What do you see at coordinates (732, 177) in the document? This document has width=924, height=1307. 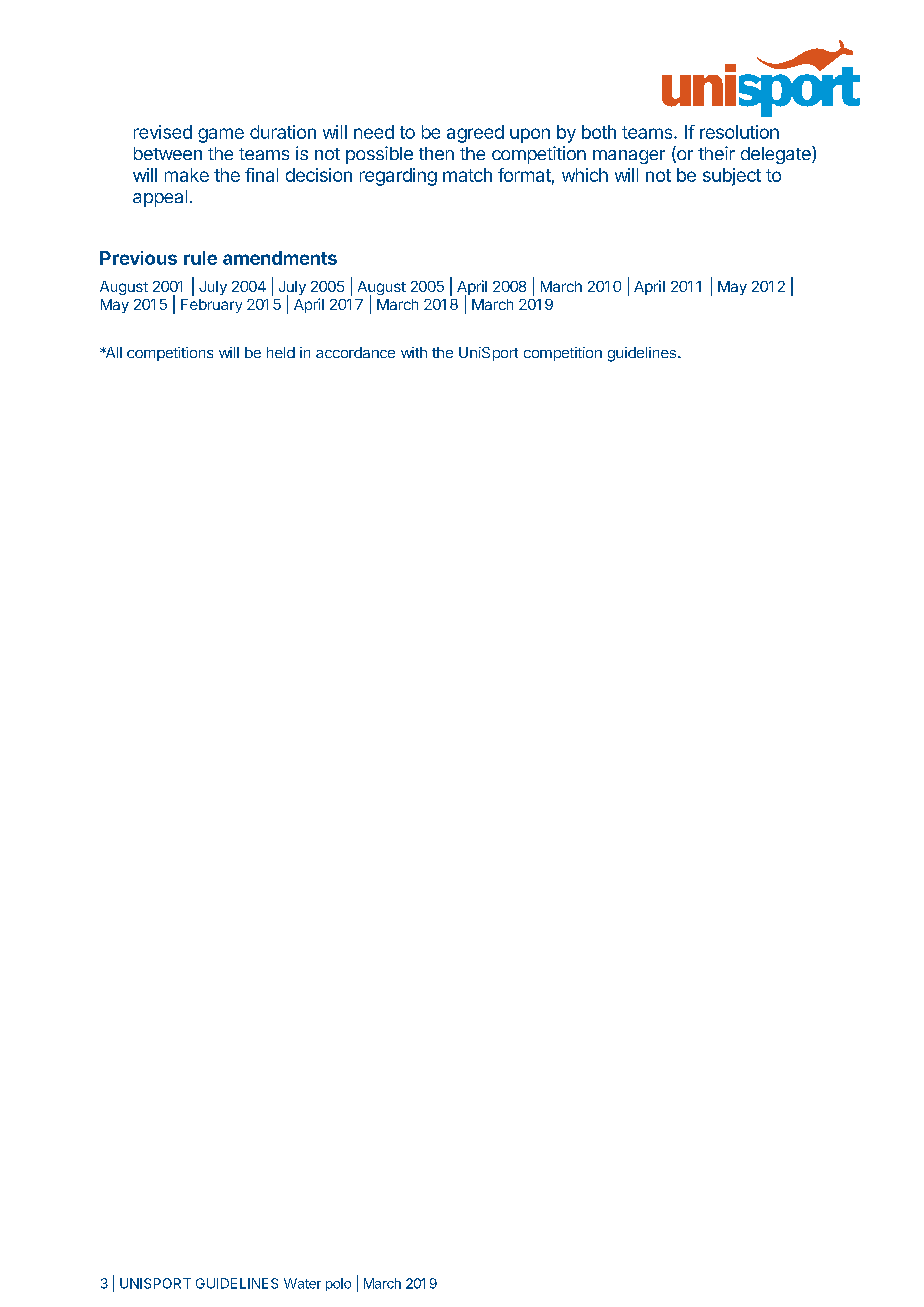 I see `subject` at bounding box center [732, 177].
